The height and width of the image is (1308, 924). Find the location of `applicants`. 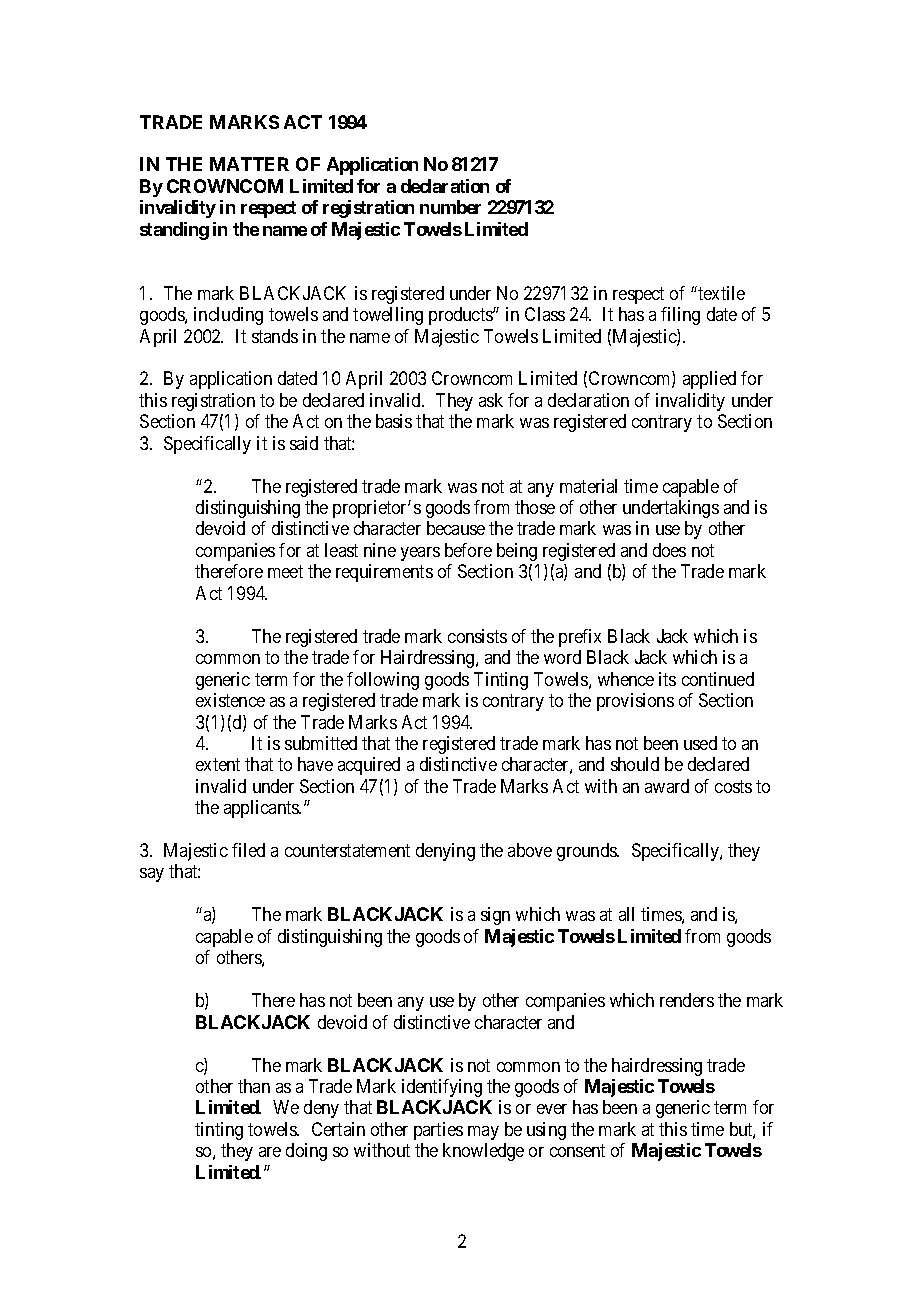

applicants is located at coordinates (262, 809).
